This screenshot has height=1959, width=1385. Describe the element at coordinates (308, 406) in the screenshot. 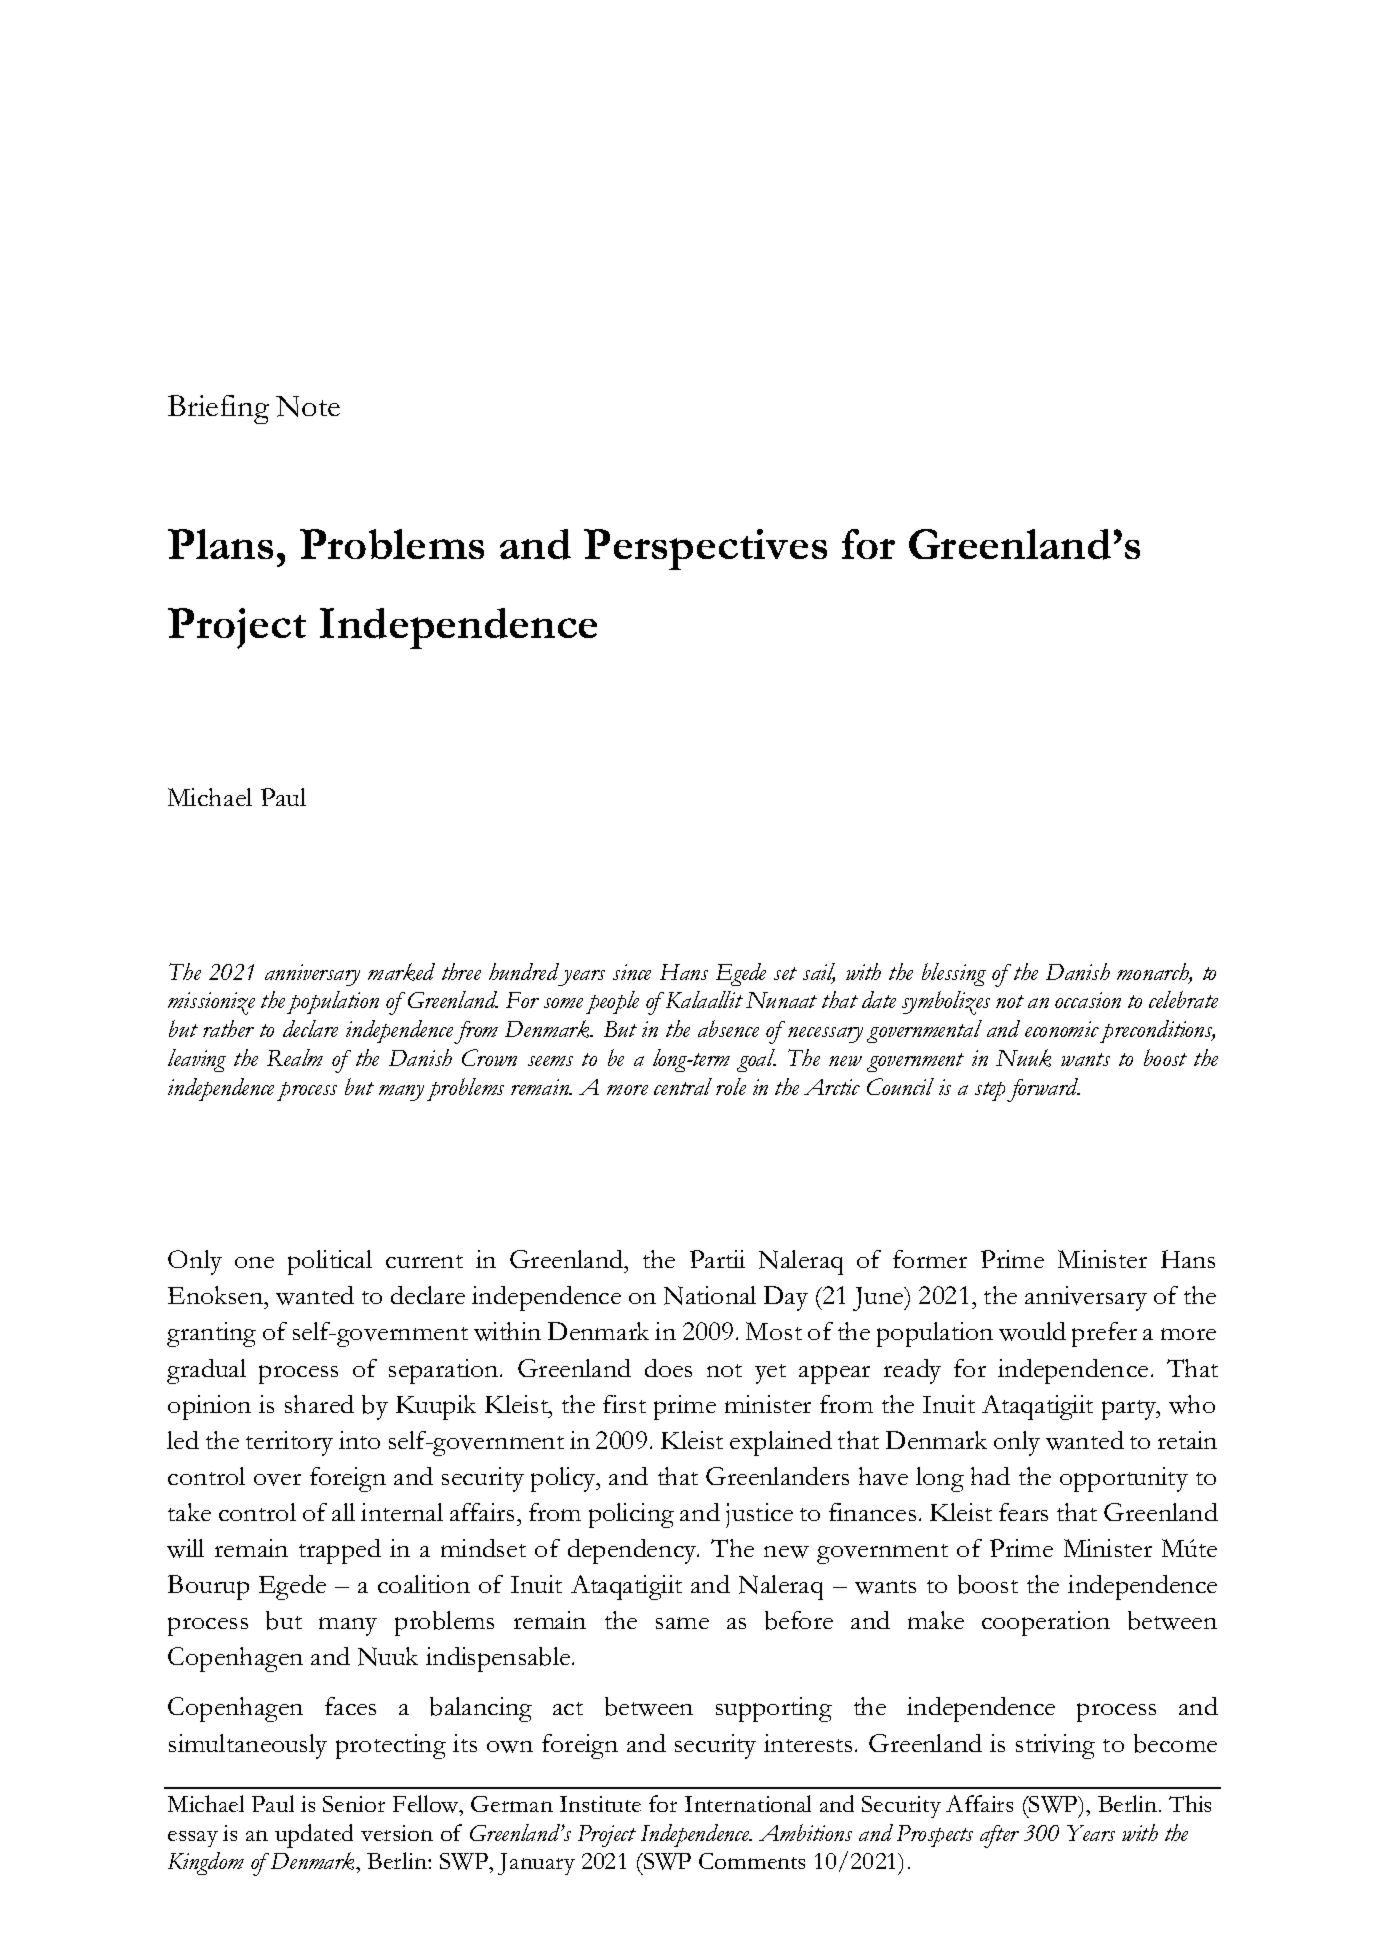

I see `Note` at that location.
